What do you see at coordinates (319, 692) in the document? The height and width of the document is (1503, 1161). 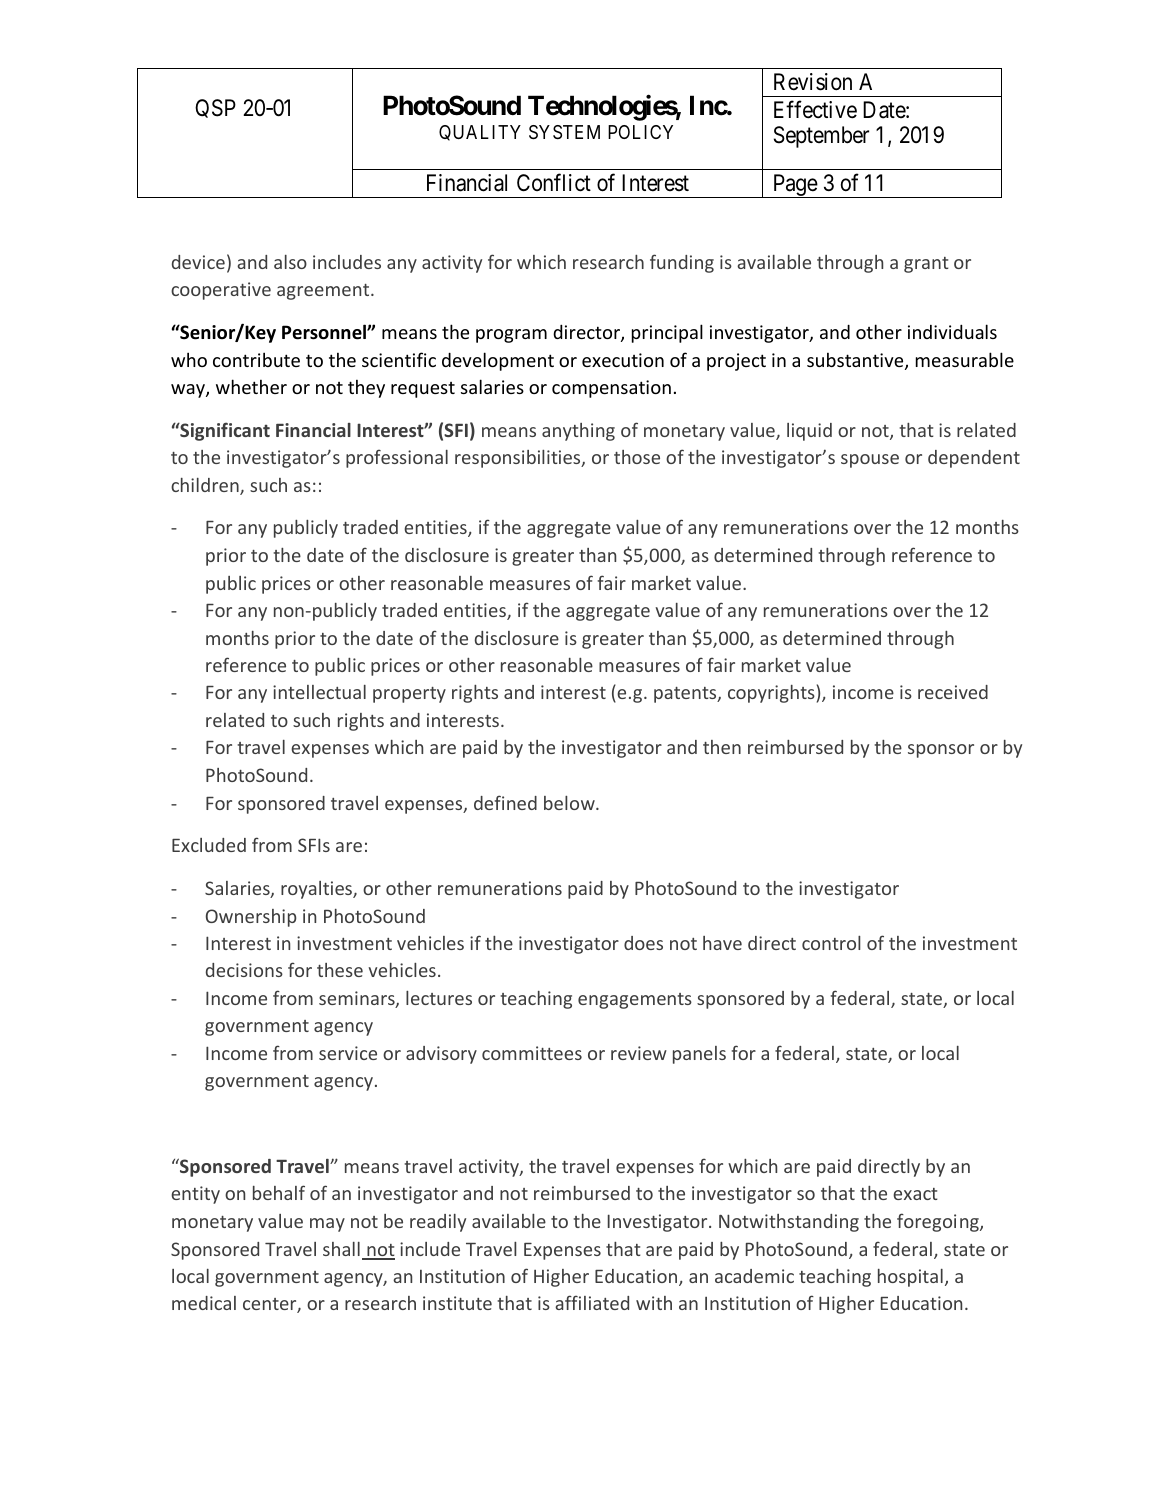 I see `intellectual` at bounding box center [319, 692].
